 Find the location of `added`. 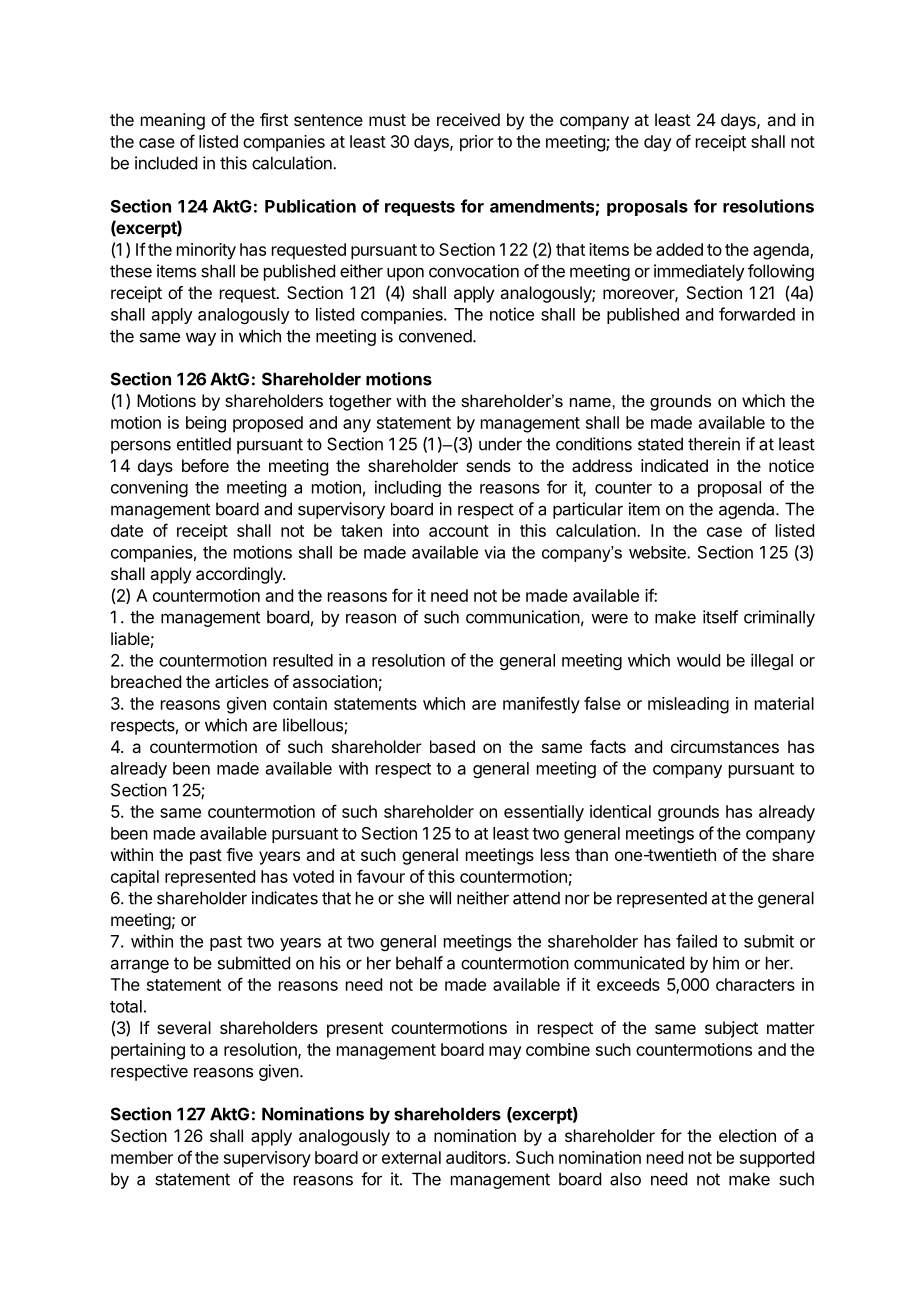

added is located at coordinates (679, 249).
